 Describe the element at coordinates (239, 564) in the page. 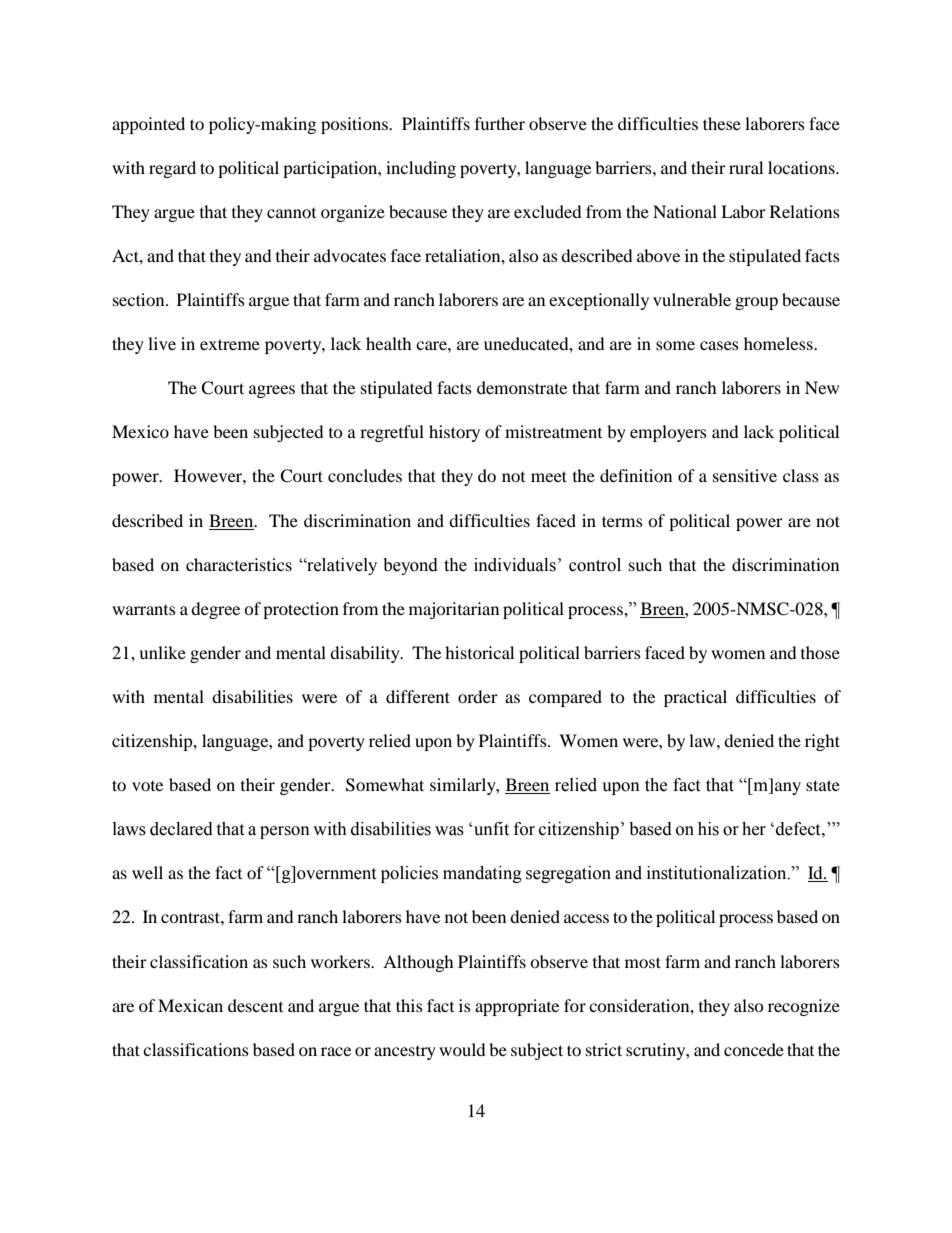

I see `characteristics` at that location.
